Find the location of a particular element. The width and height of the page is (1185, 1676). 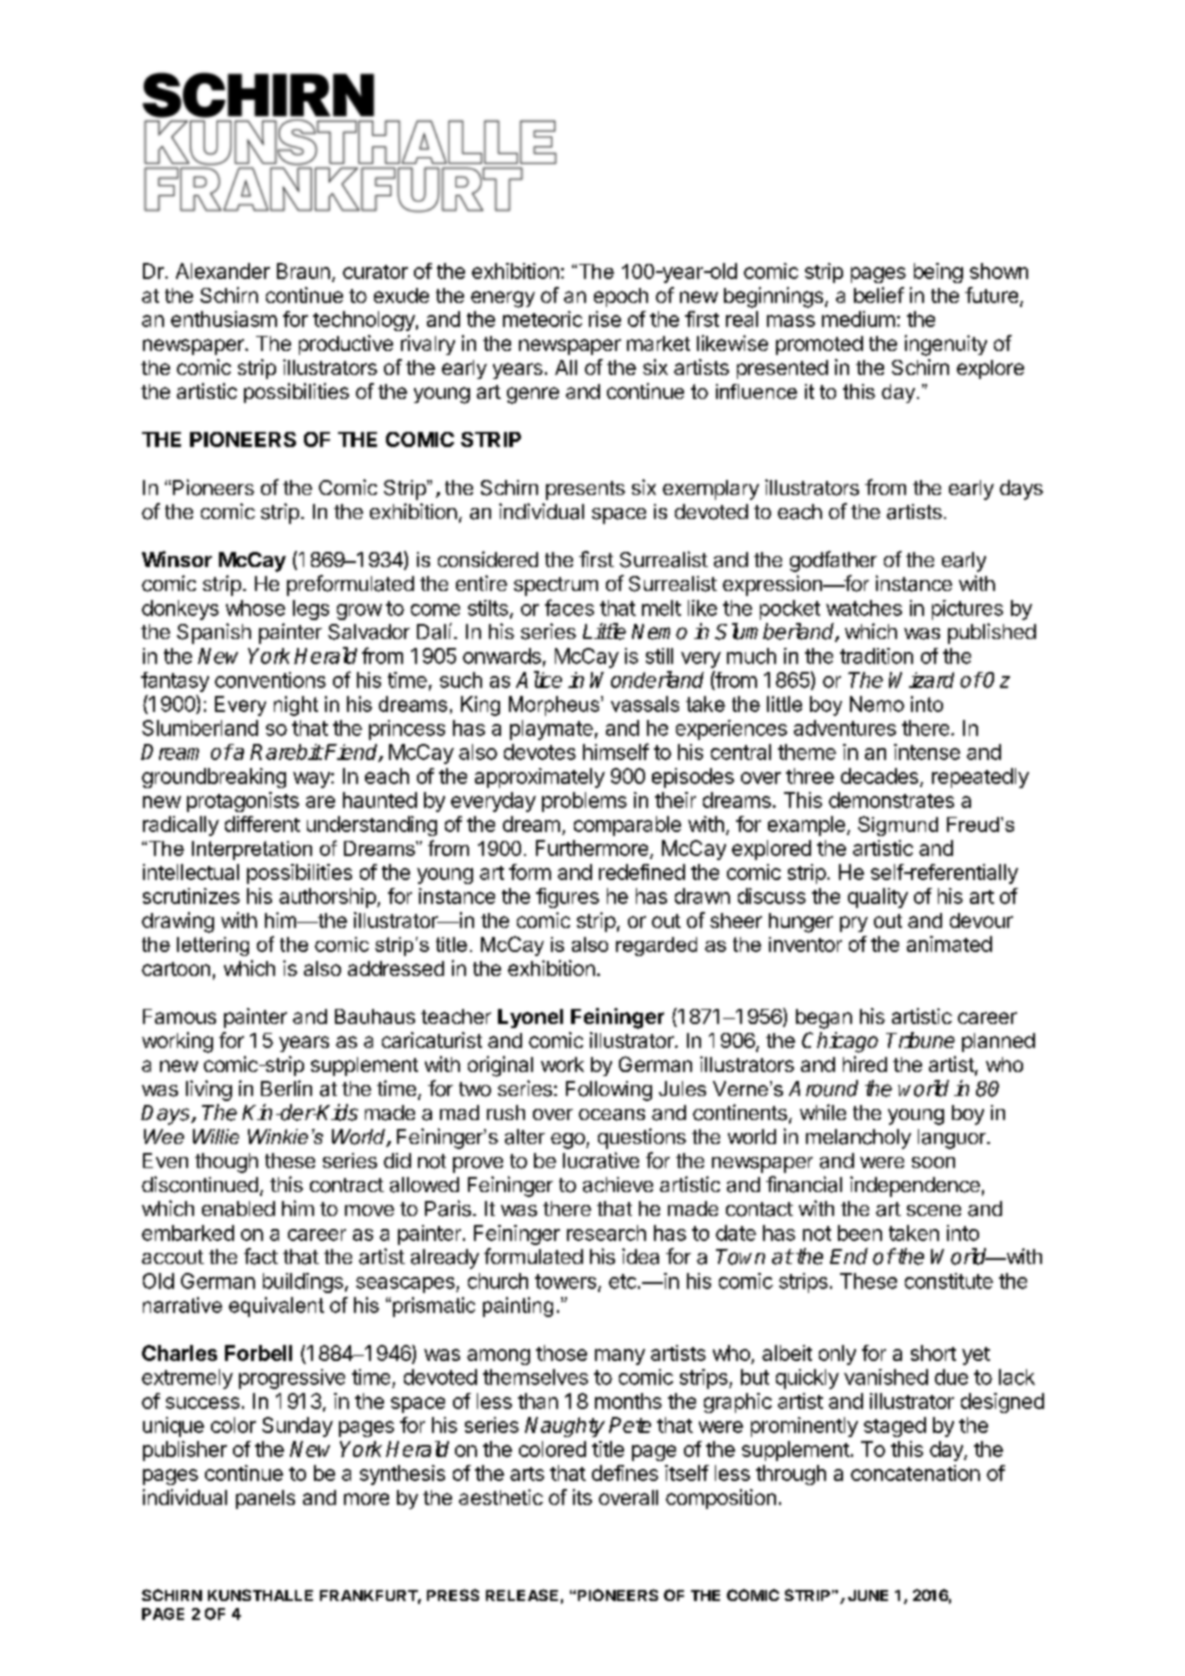

belief is located at coordinates (879, 295).
